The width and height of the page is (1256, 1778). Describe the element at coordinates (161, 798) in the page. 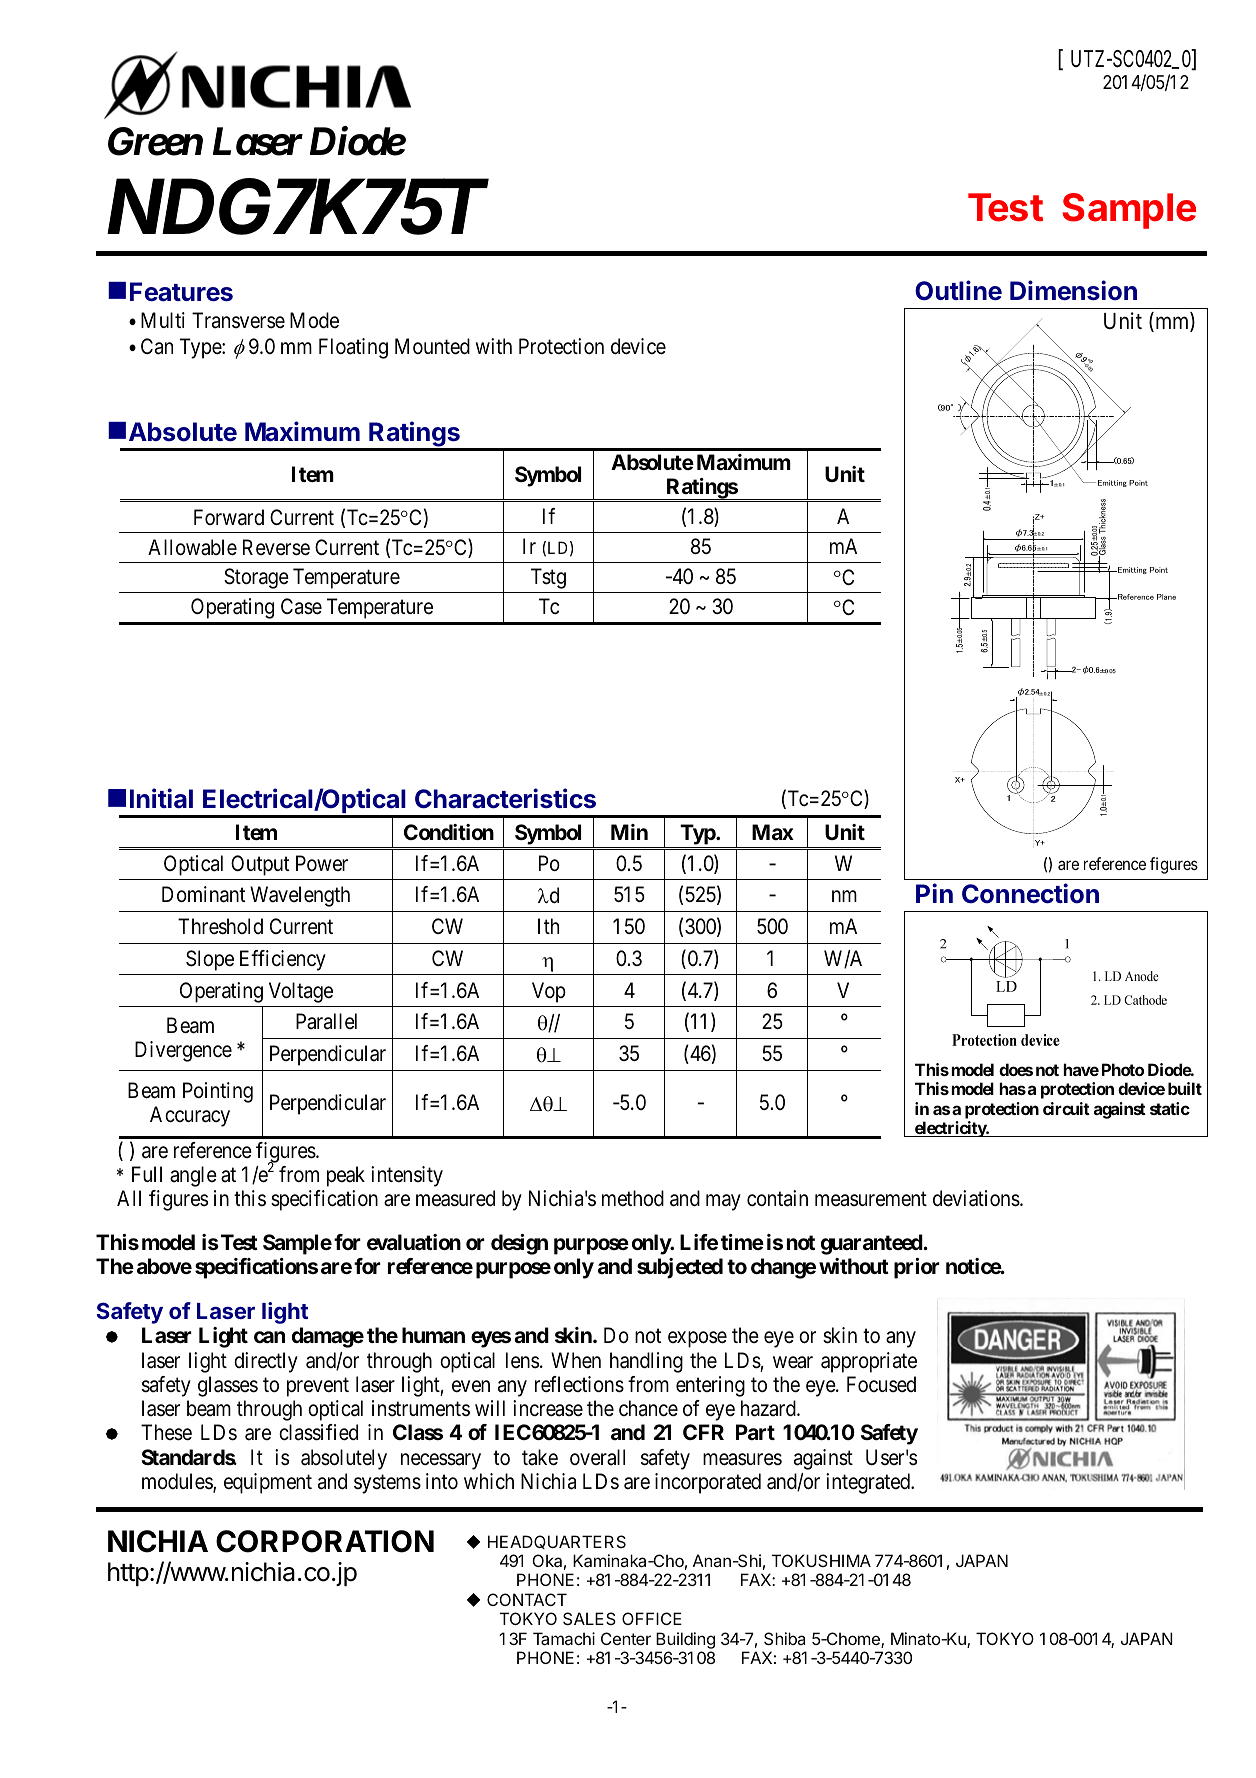

I see `Initial` at that location.
